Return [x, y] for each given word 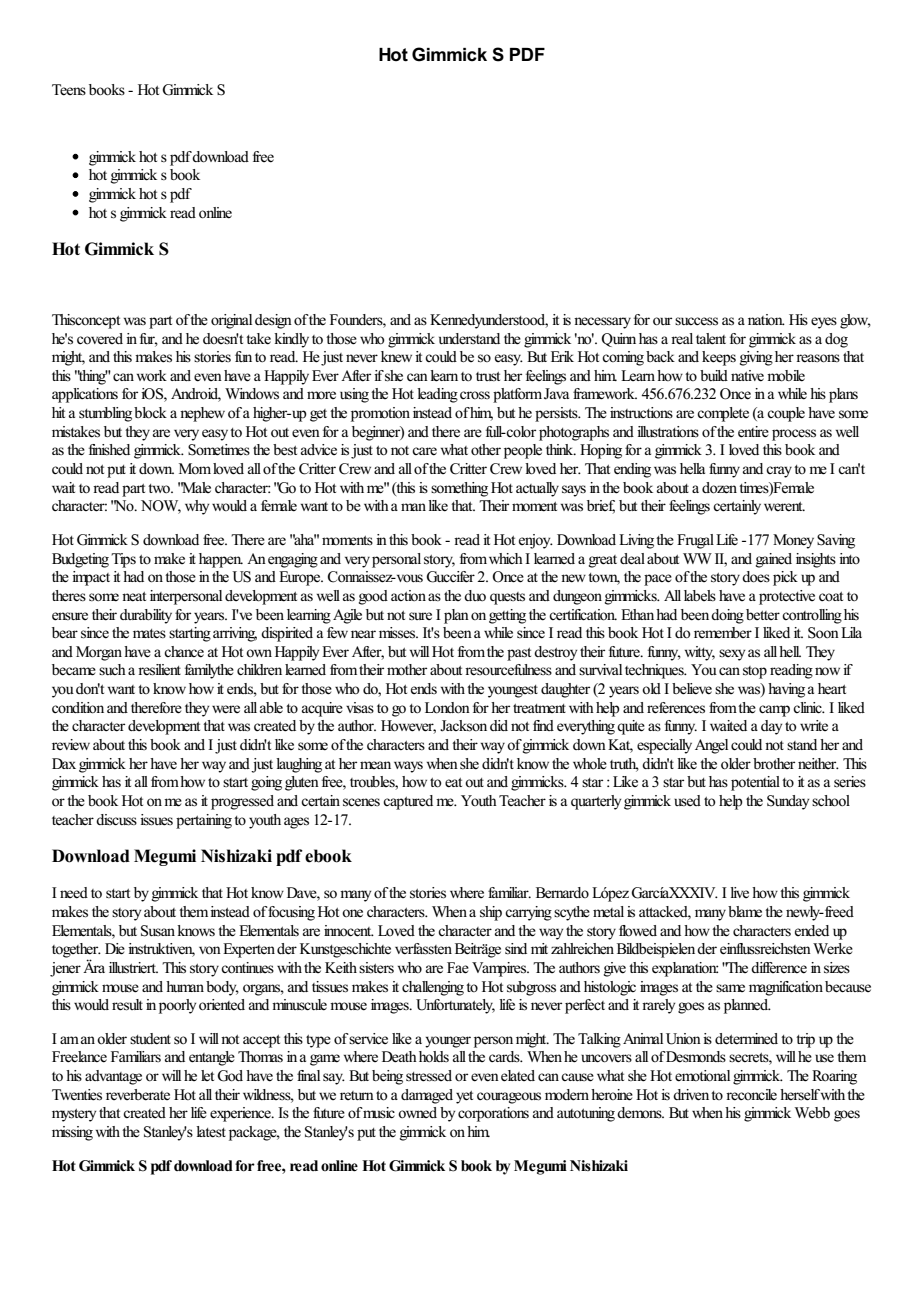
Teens [69, 90]
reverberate [138, 1095]
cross [475, 395]
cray [779, 472]
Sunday [788, 802]
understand [469, 339]
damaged [427, 1096]
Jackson [463, 726]
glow [855, 321]
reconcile [751, 1095]
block [150, 413]
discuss [116, 820]
